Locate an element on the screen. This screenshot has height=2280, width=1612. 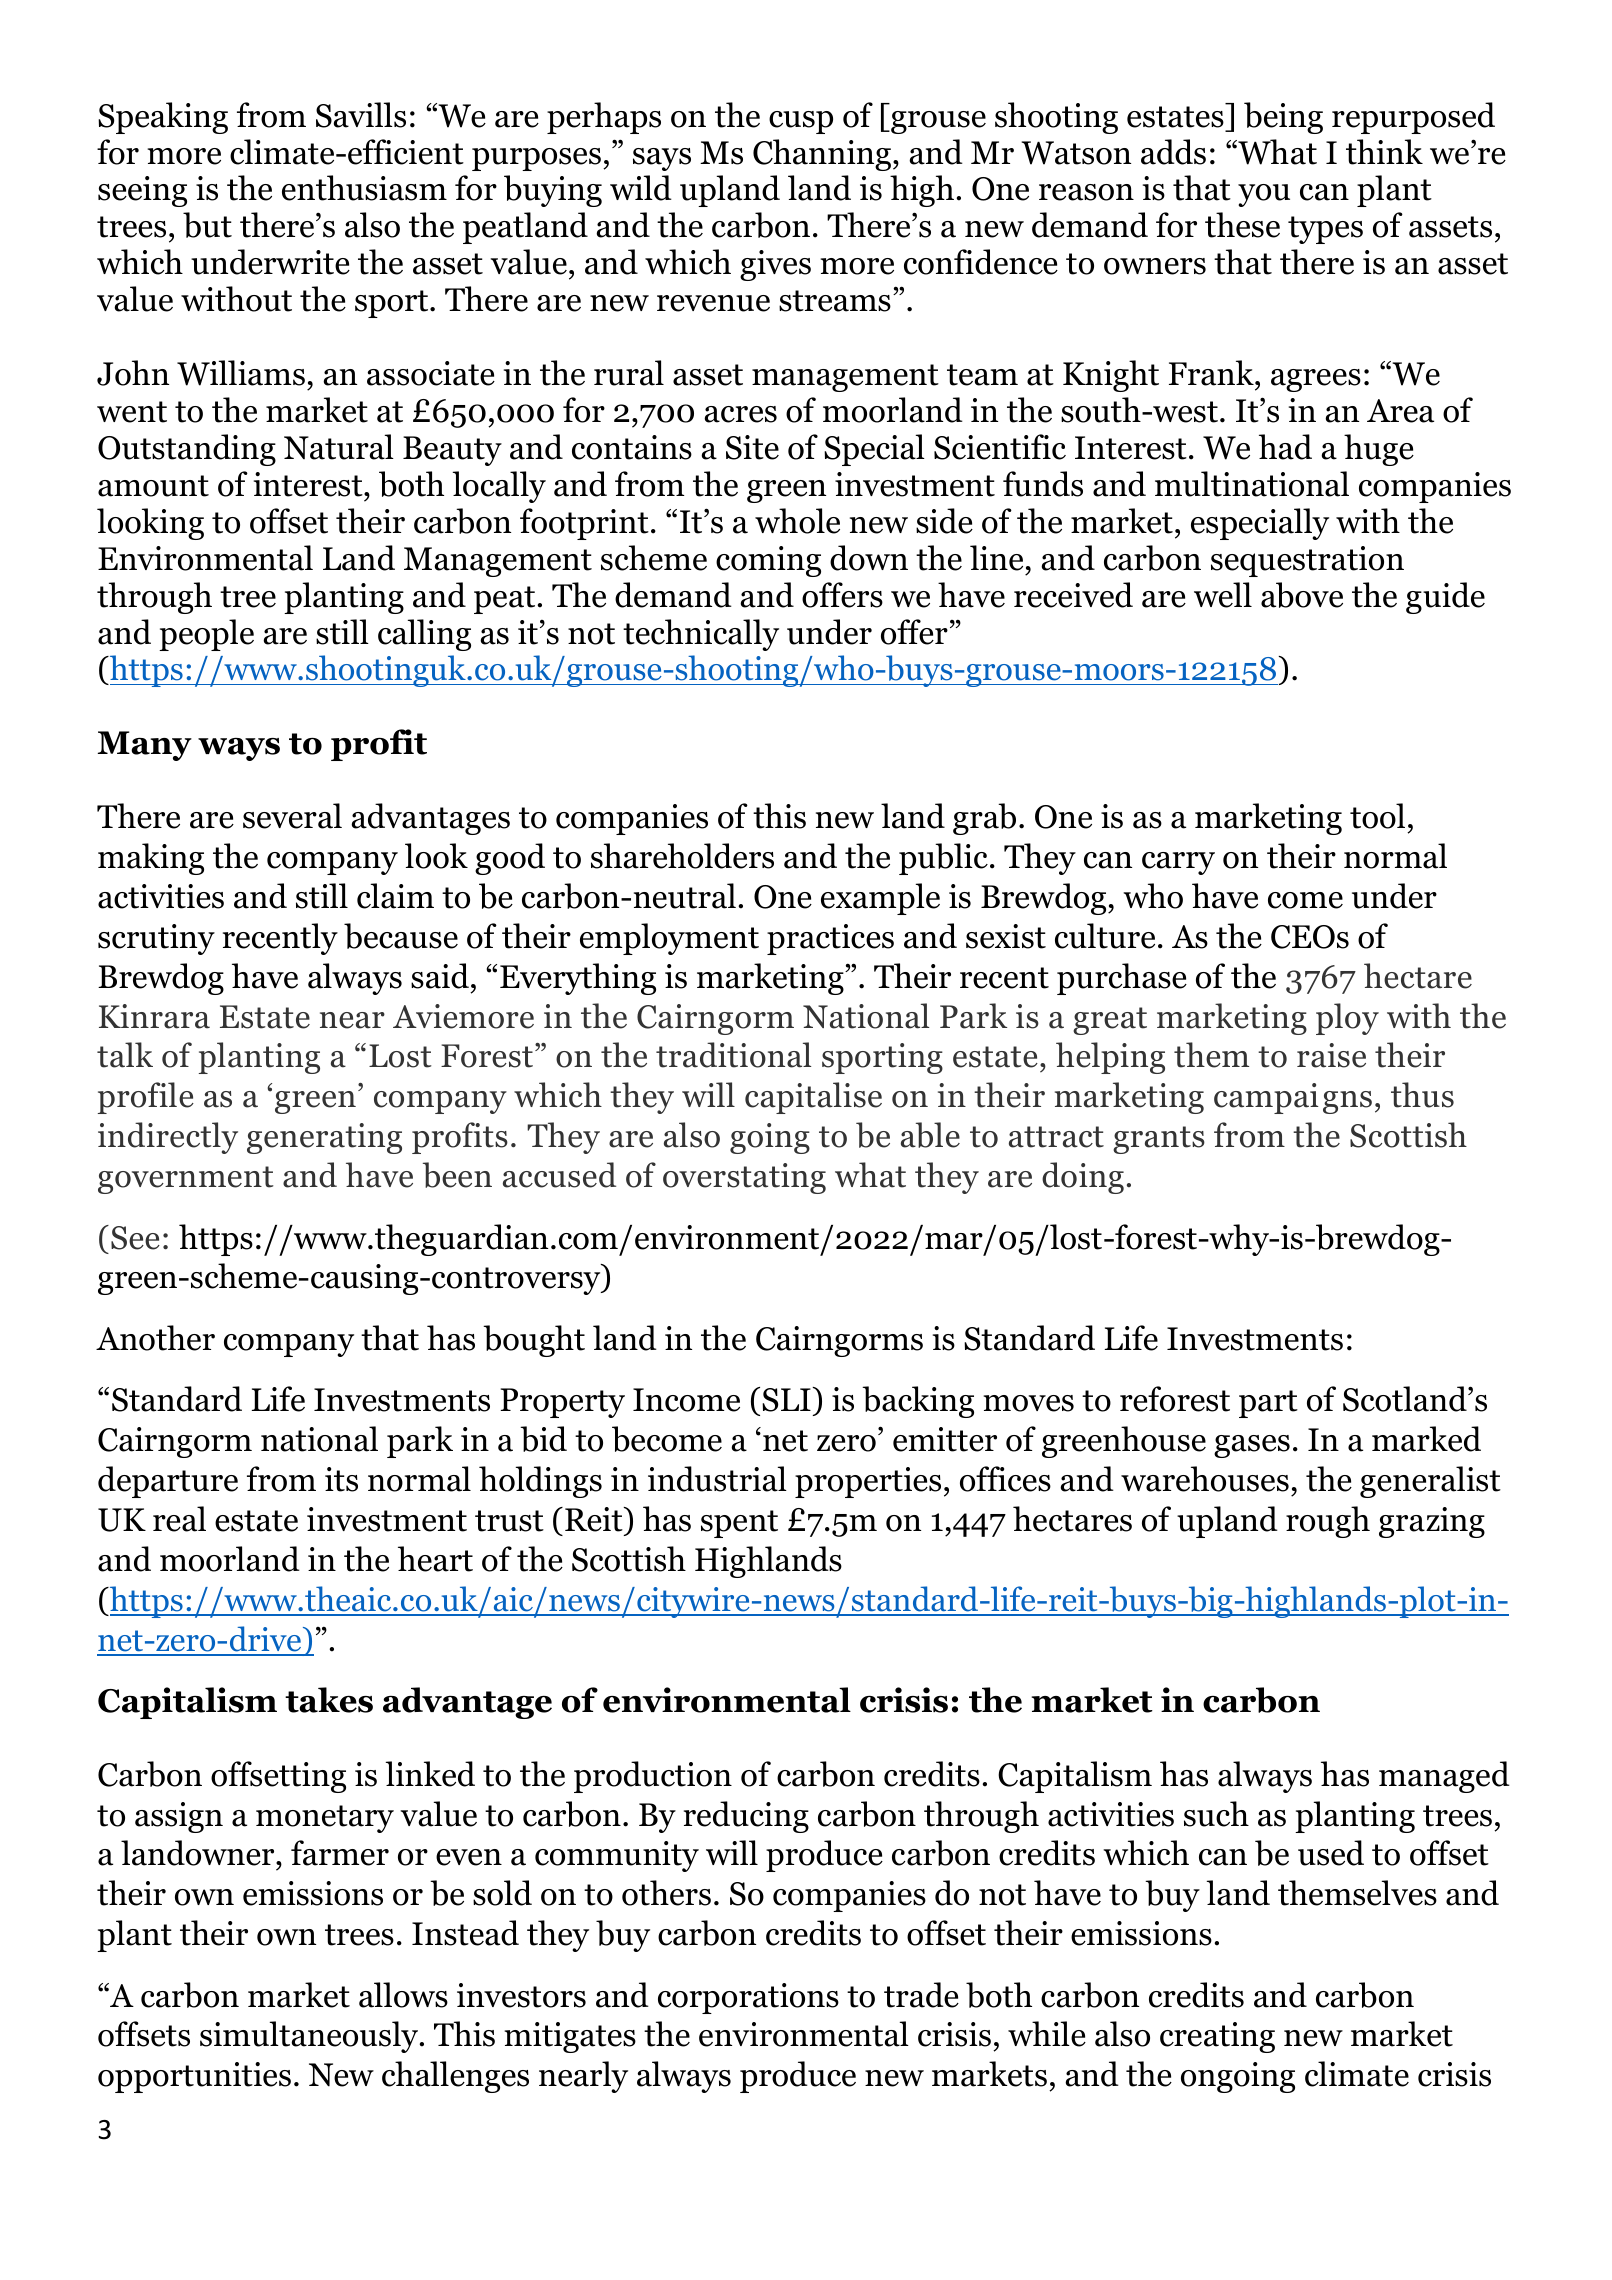
shareholders is located at coordinates (682, 856).
